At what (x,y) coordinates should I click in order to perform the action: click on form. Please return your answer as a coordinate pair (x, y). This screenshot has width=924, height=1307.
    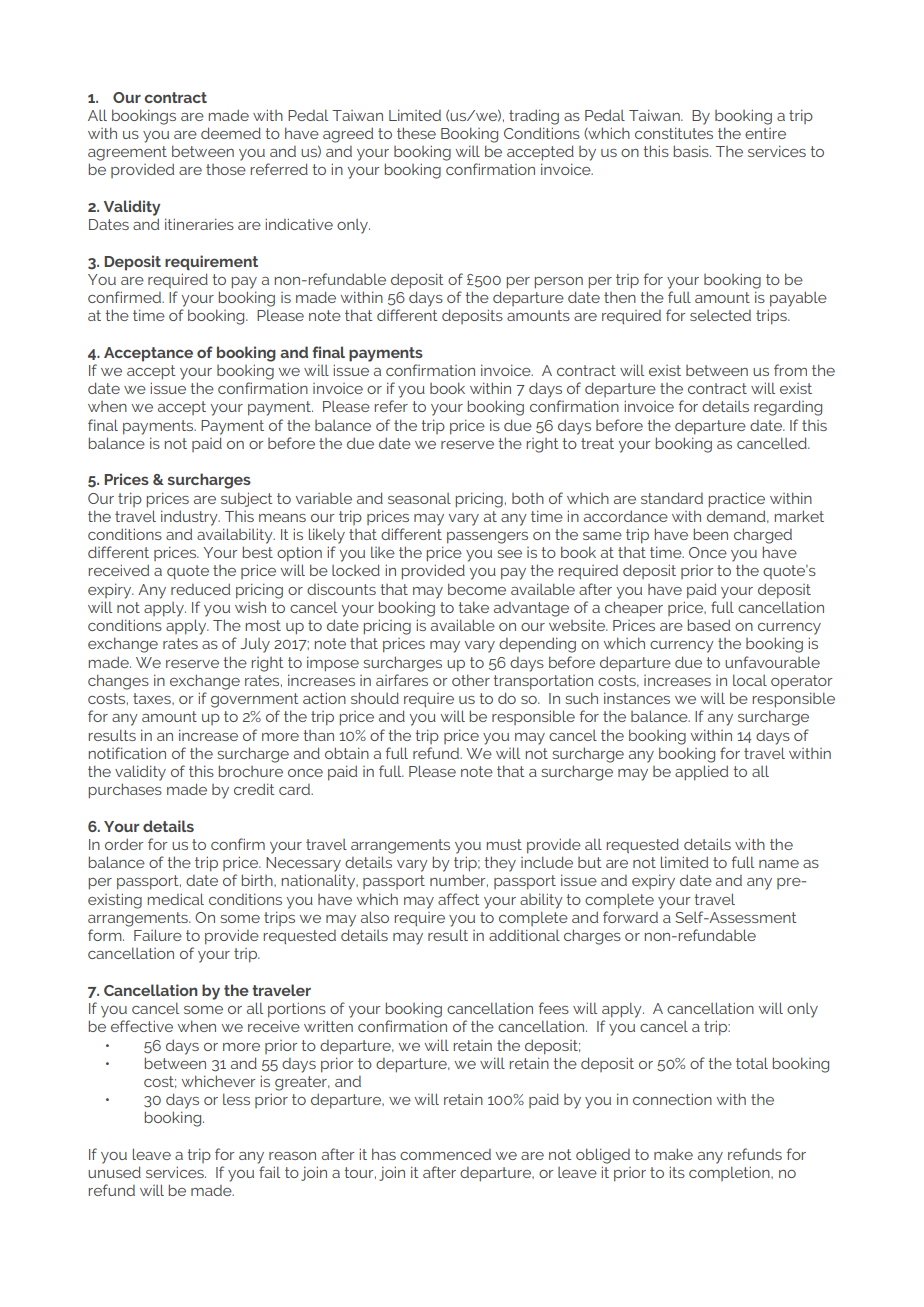
    Looking at the image, I should click on (106, 935).
